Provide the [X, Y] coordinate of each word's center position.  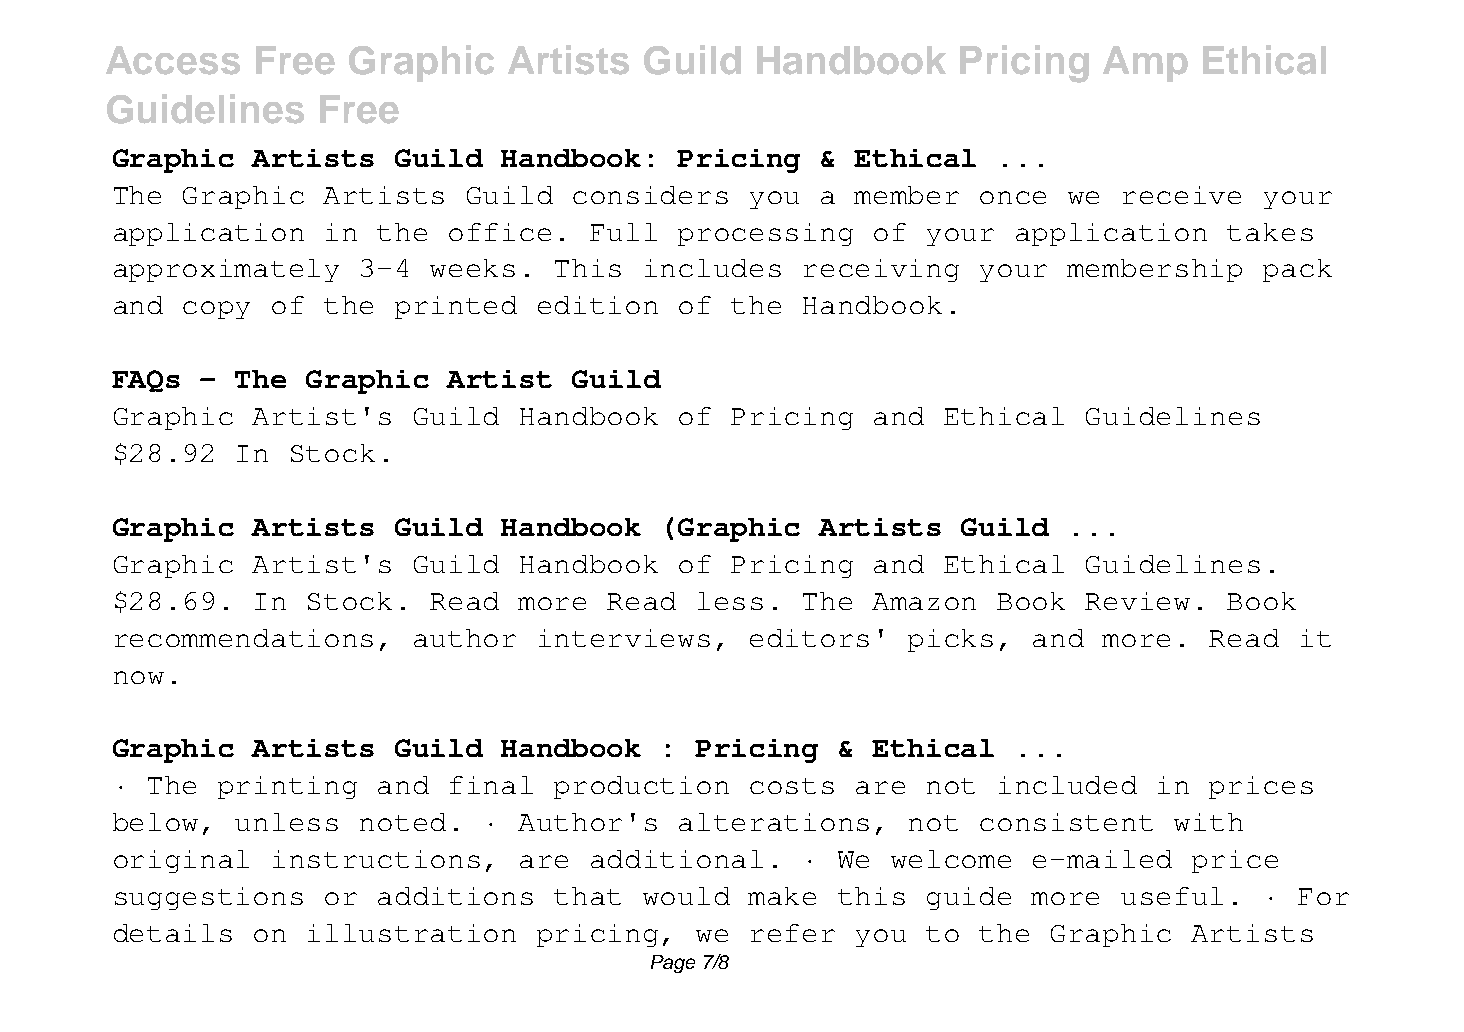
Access [173, 60]
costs [792, 786]
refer [793, 933]
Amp [1145, 64]
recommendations [244, 638]
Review [1137, 601]
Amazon [924, 601]
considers [650, 195]
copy [216, 310]
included [1068, 785]
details [173, 933]
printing [287, 787]
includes [713, 268]
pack [1297, 270]
